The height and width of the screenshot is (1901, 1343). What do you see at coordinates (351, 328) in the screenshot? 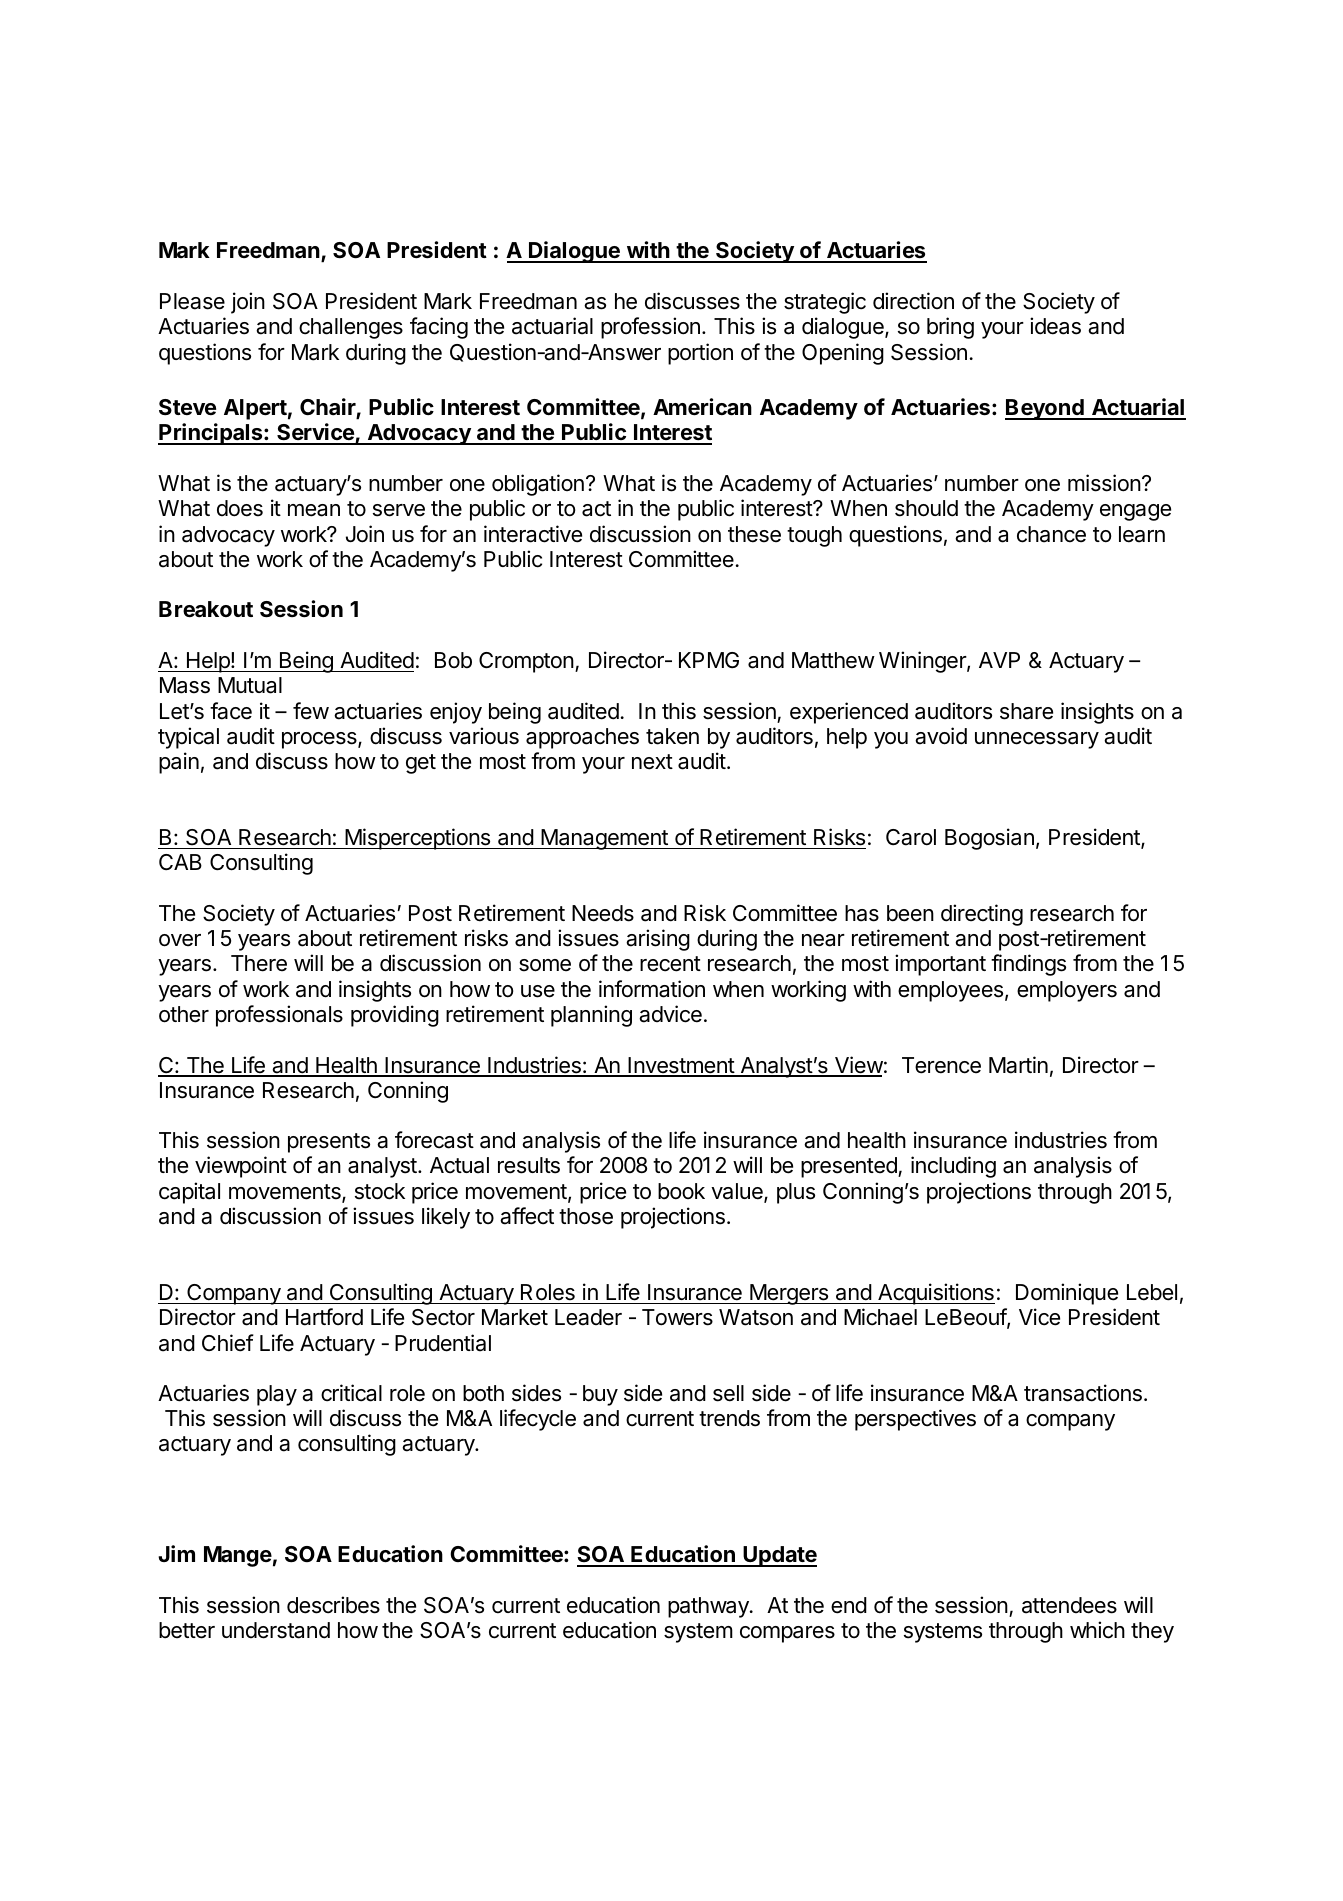
I see `challenges` at bounding box center [351, 328].
